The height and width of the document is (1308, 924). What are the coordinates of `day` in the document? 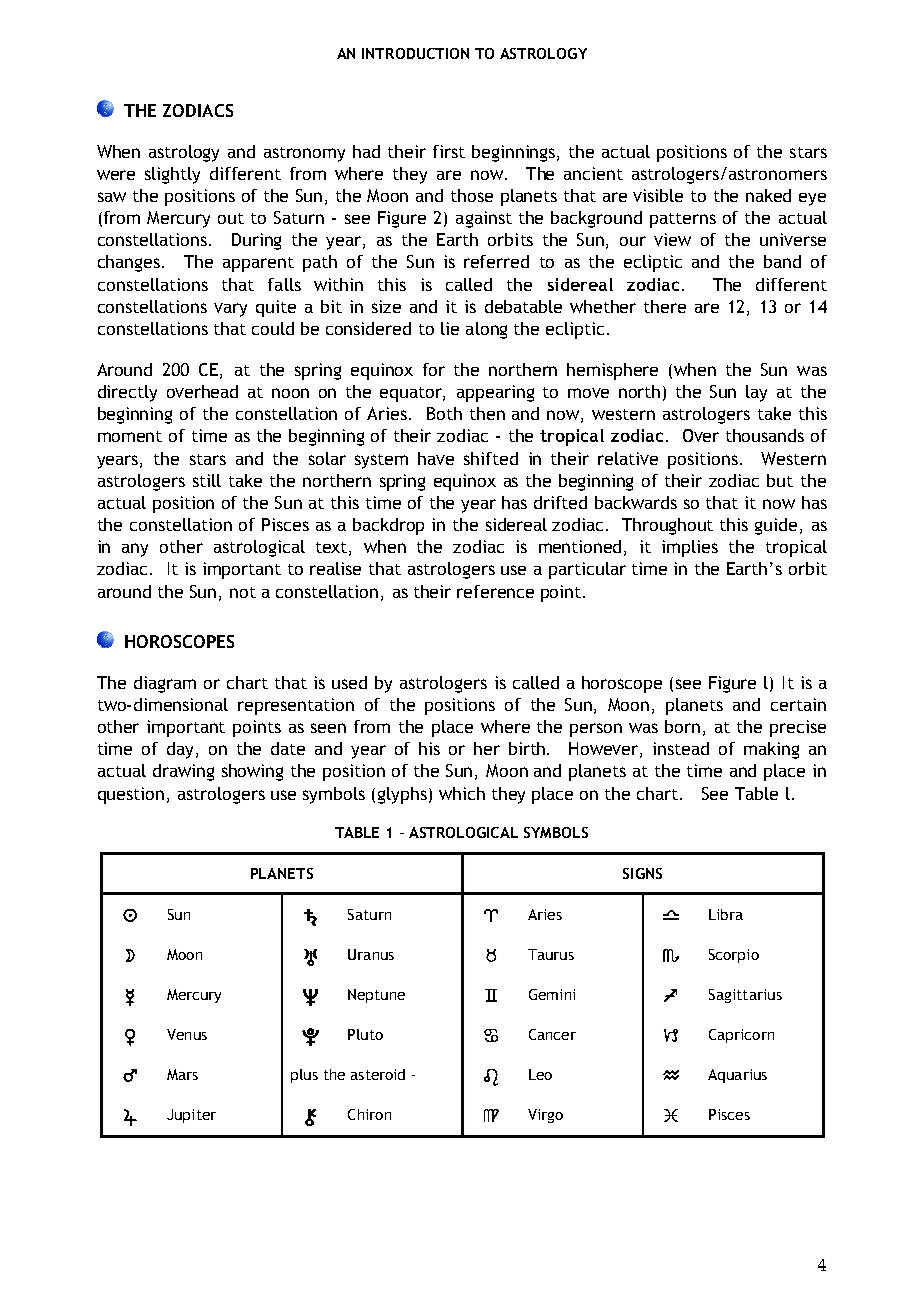 It's located at (182, 750).
